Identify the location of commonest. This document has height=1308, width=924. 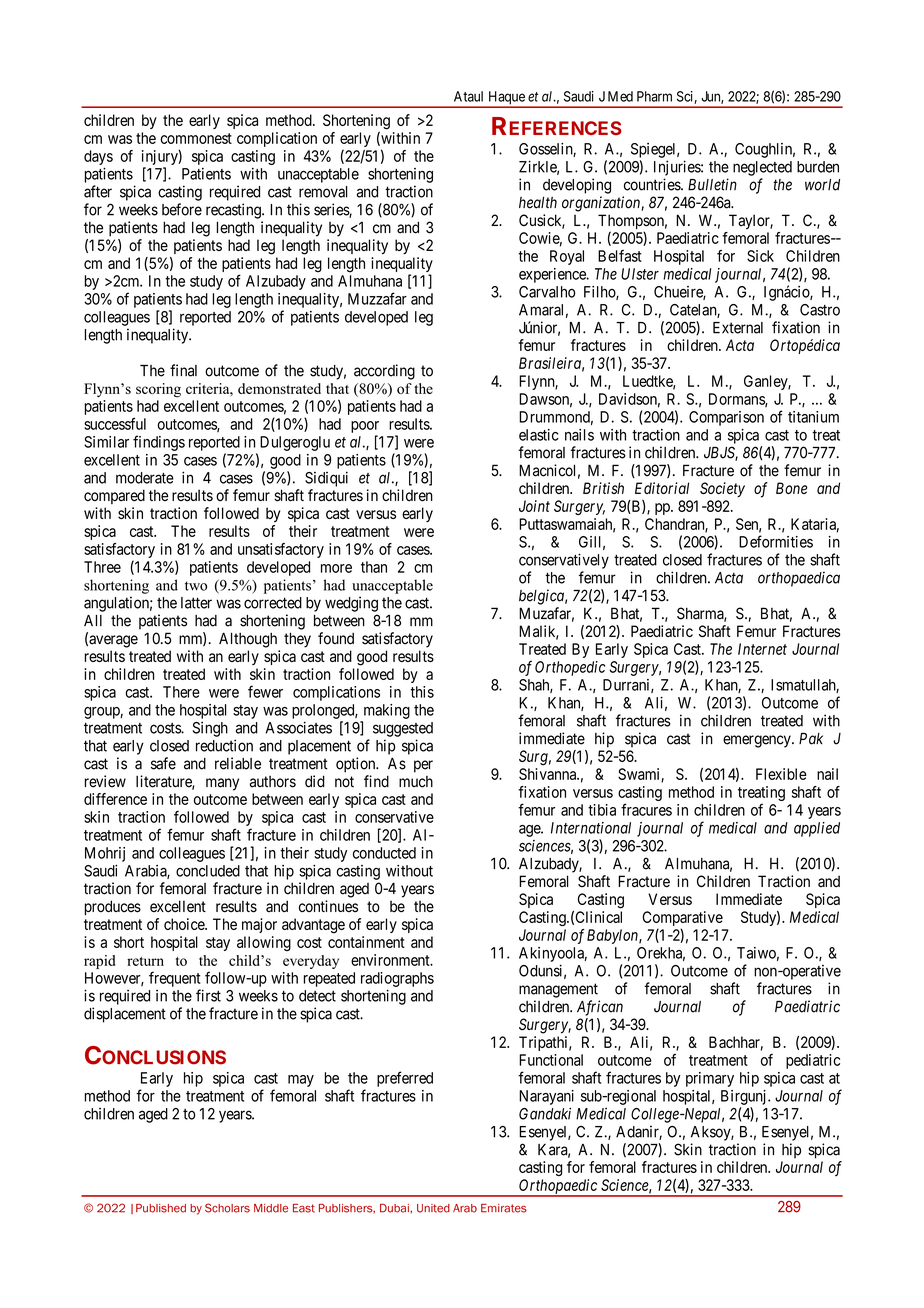
(196, 138).
